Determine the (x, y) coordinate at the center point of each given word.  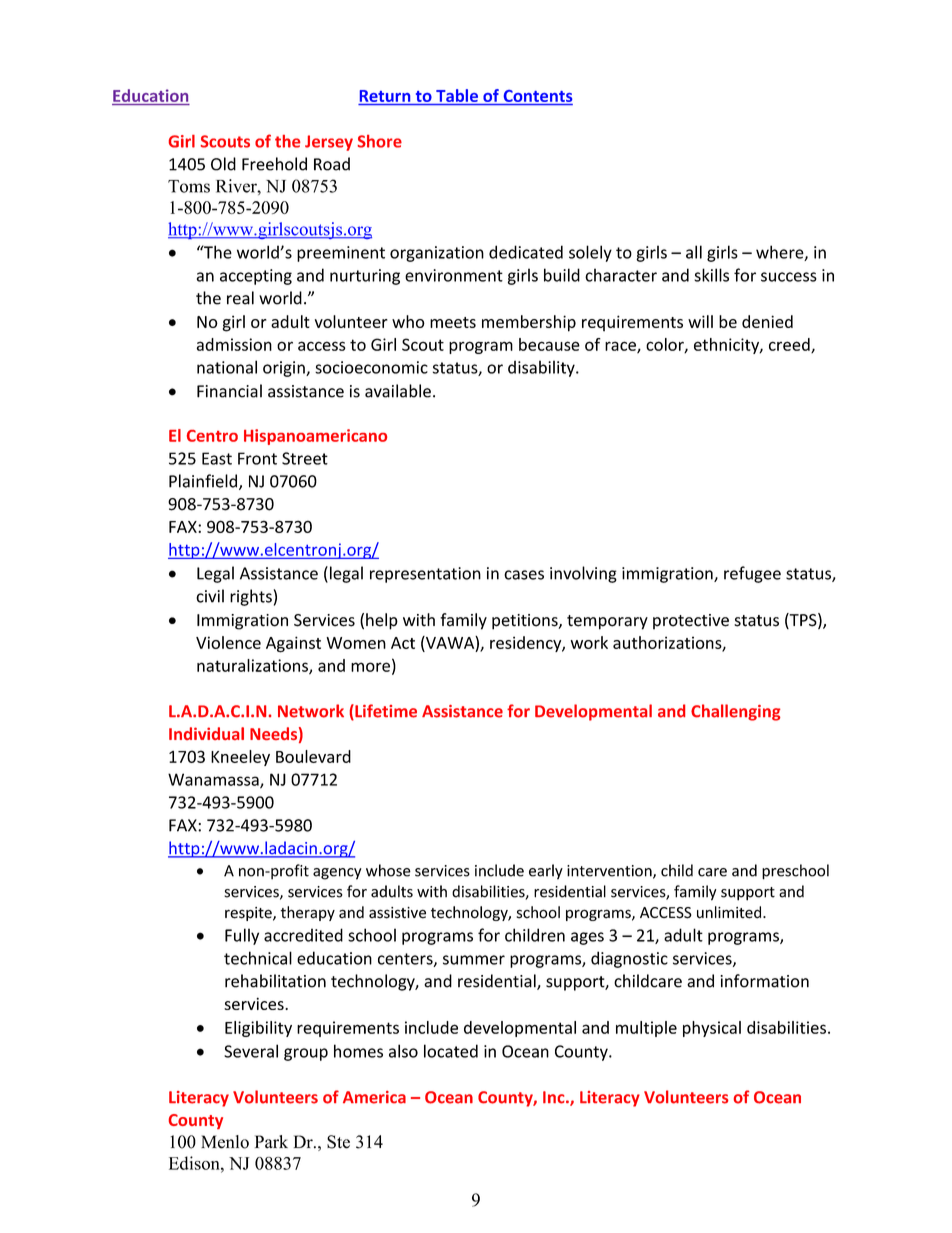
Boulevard (313, 756)
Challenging (736, 712)
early (546, 872)
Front (257, 458)
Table (457, 95)
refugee (752, 574)
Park (271, 1142)
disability (542, 368)
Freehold (274, 164)
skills (711, 275)
